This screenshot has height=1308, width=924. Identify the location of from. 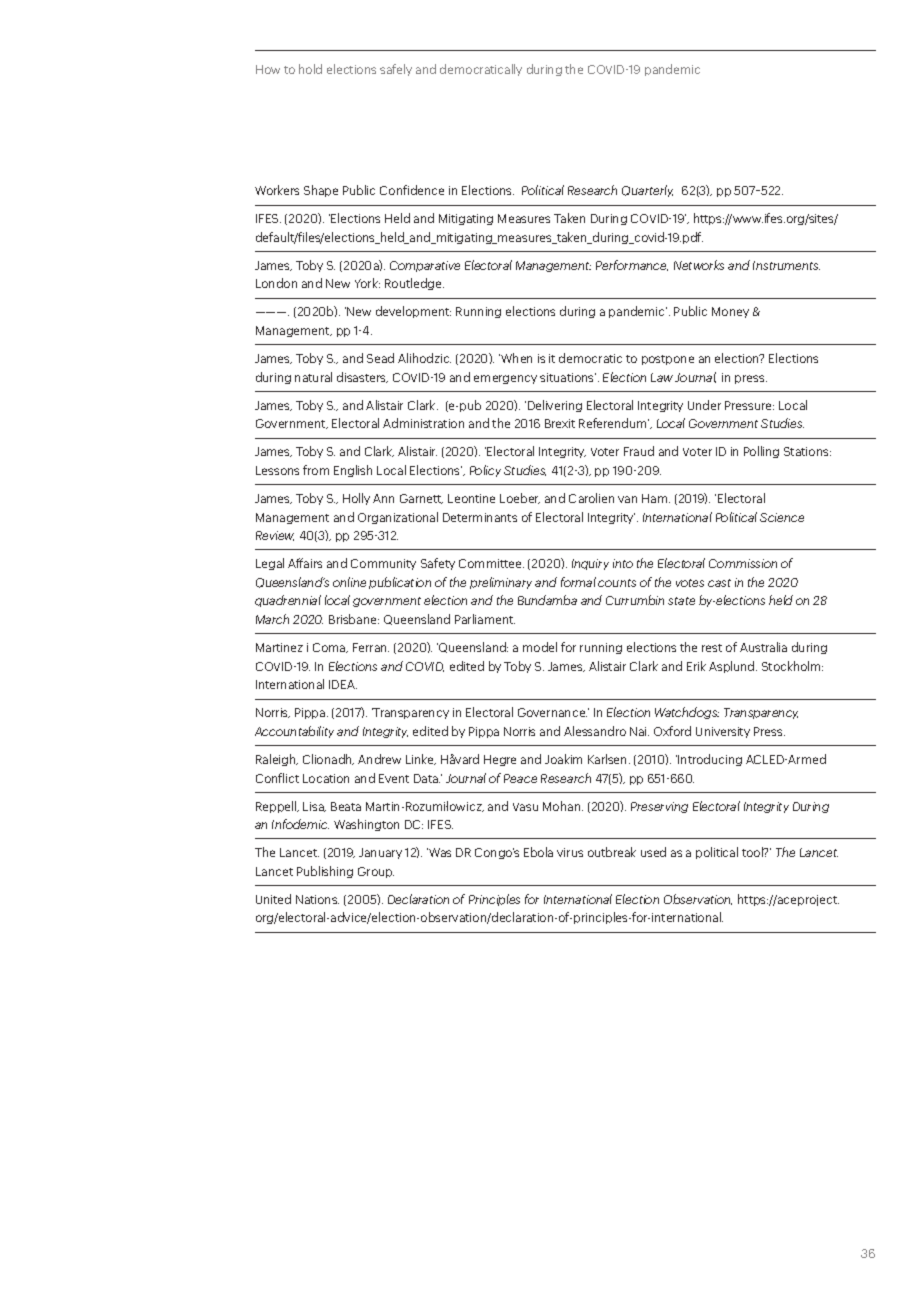
(316, 470).
